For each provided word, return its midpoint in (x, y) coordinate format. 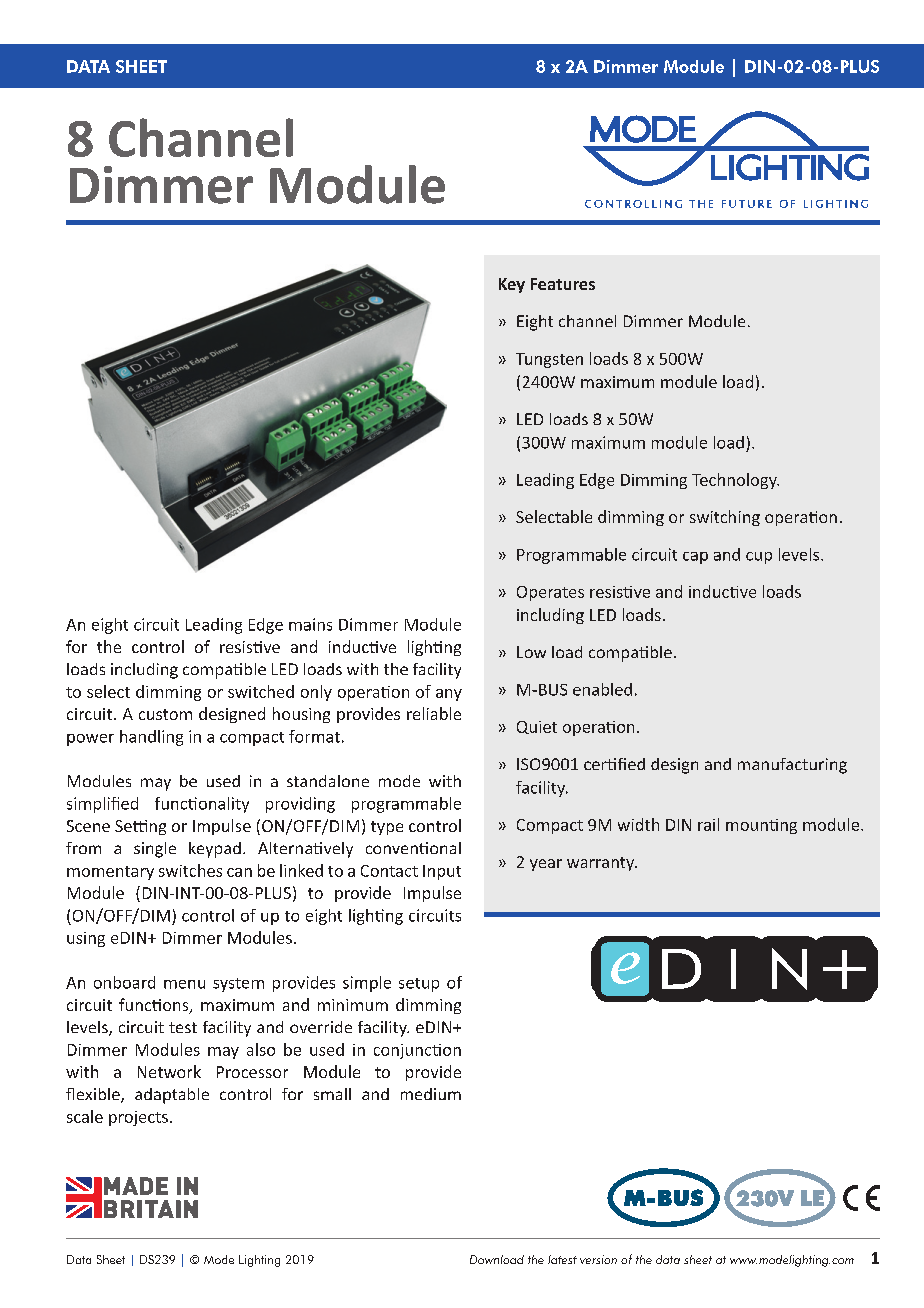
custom (165, 714)
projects (138, 1118)
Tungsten (549, 360)
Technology (735, 481)
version (598, 1259)
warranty (602, 864)
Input (442, 872)
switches (190, 870)
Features (563, 284)
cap (695, 558)
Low (531, 652)
